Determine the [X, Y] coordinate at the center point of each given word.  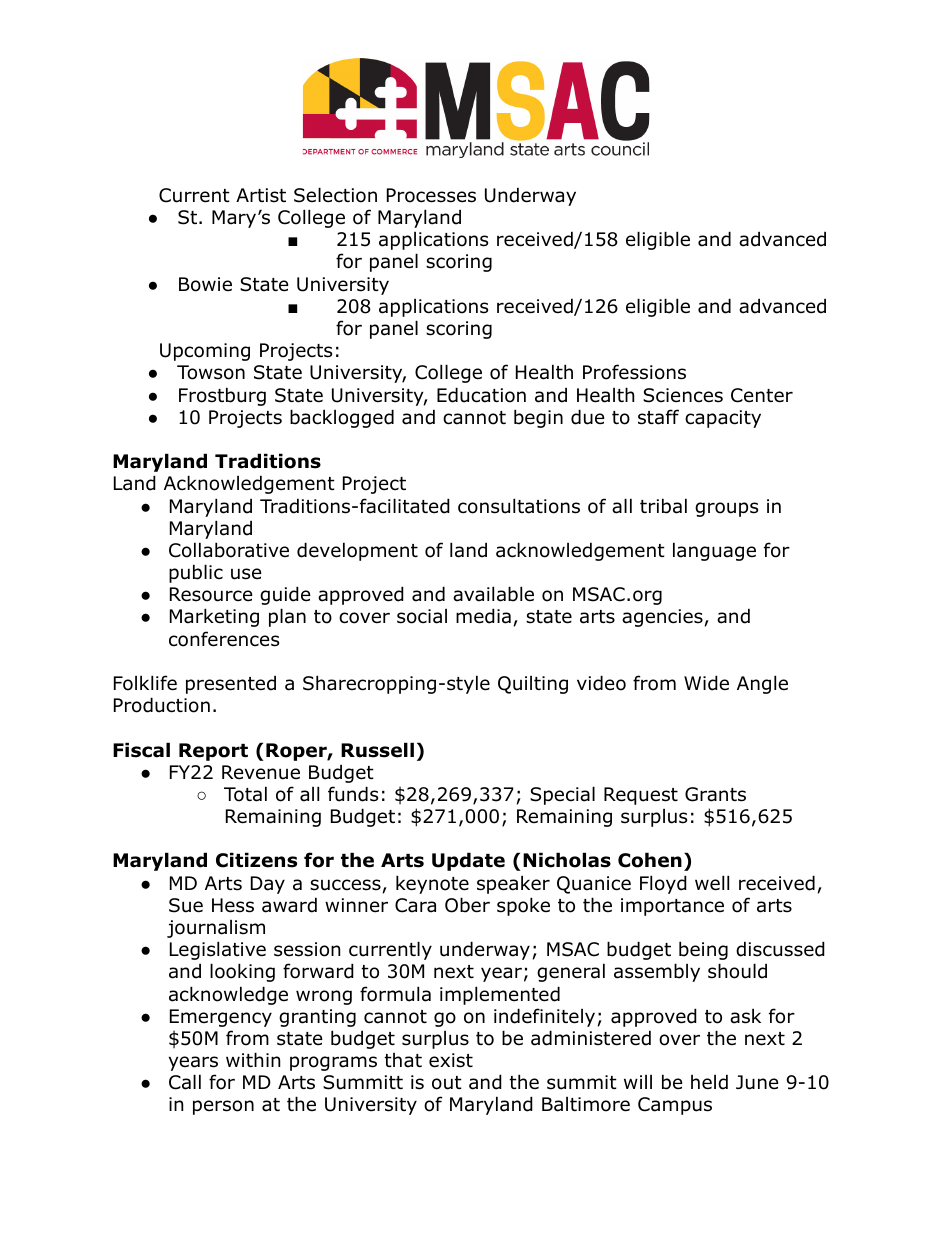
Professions [634, 372]
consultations [519, 506]
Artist [261, 195]
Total [245, 794]
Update [468, 861]
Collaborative [229, 550]
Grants [715, 794]
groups [726, 509]
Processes [431, 195]
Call [185, 1082]
